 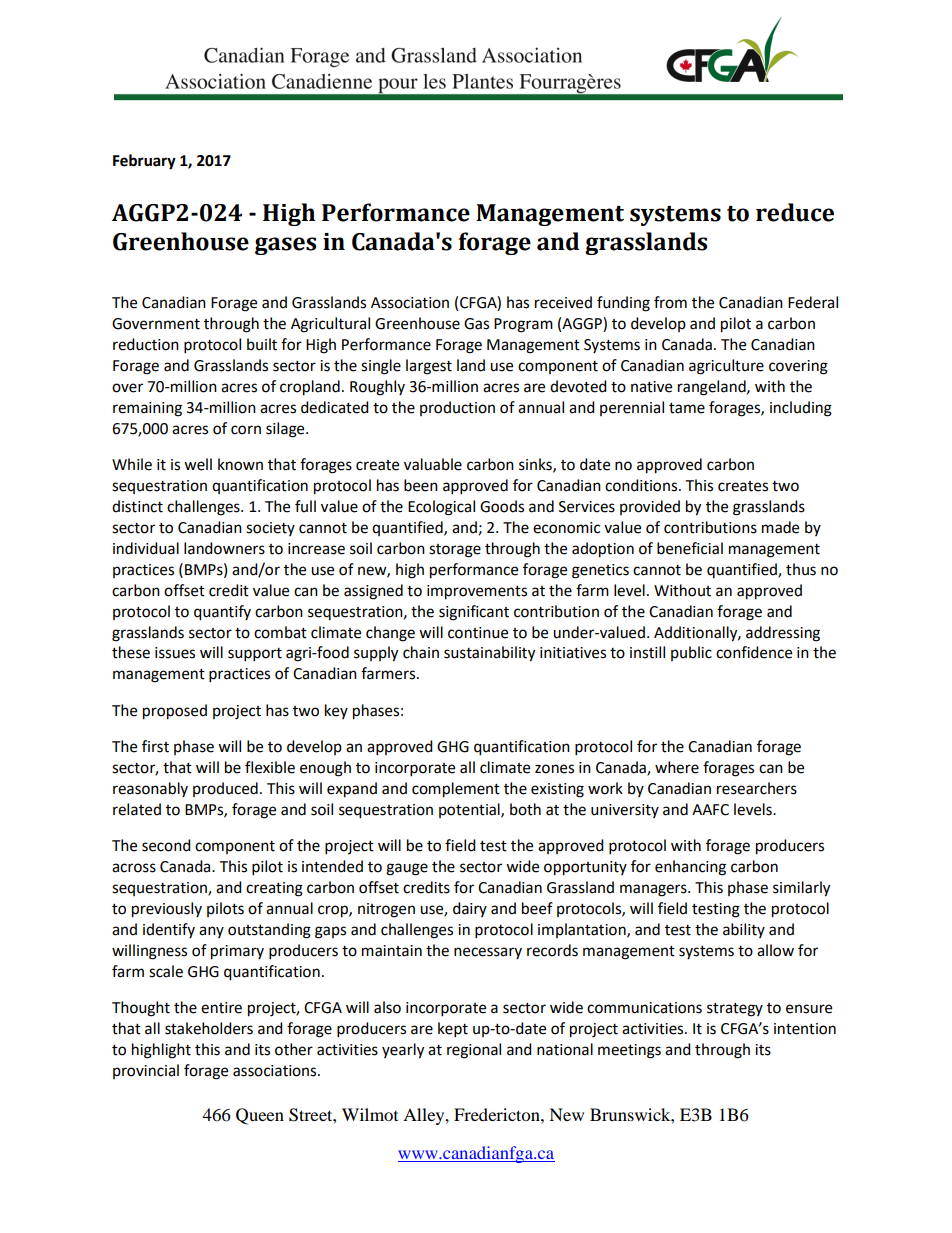 What do you see at coordinates (735, 1010) in the document?
I see `strategy` at bounding box center [735, 1010].
